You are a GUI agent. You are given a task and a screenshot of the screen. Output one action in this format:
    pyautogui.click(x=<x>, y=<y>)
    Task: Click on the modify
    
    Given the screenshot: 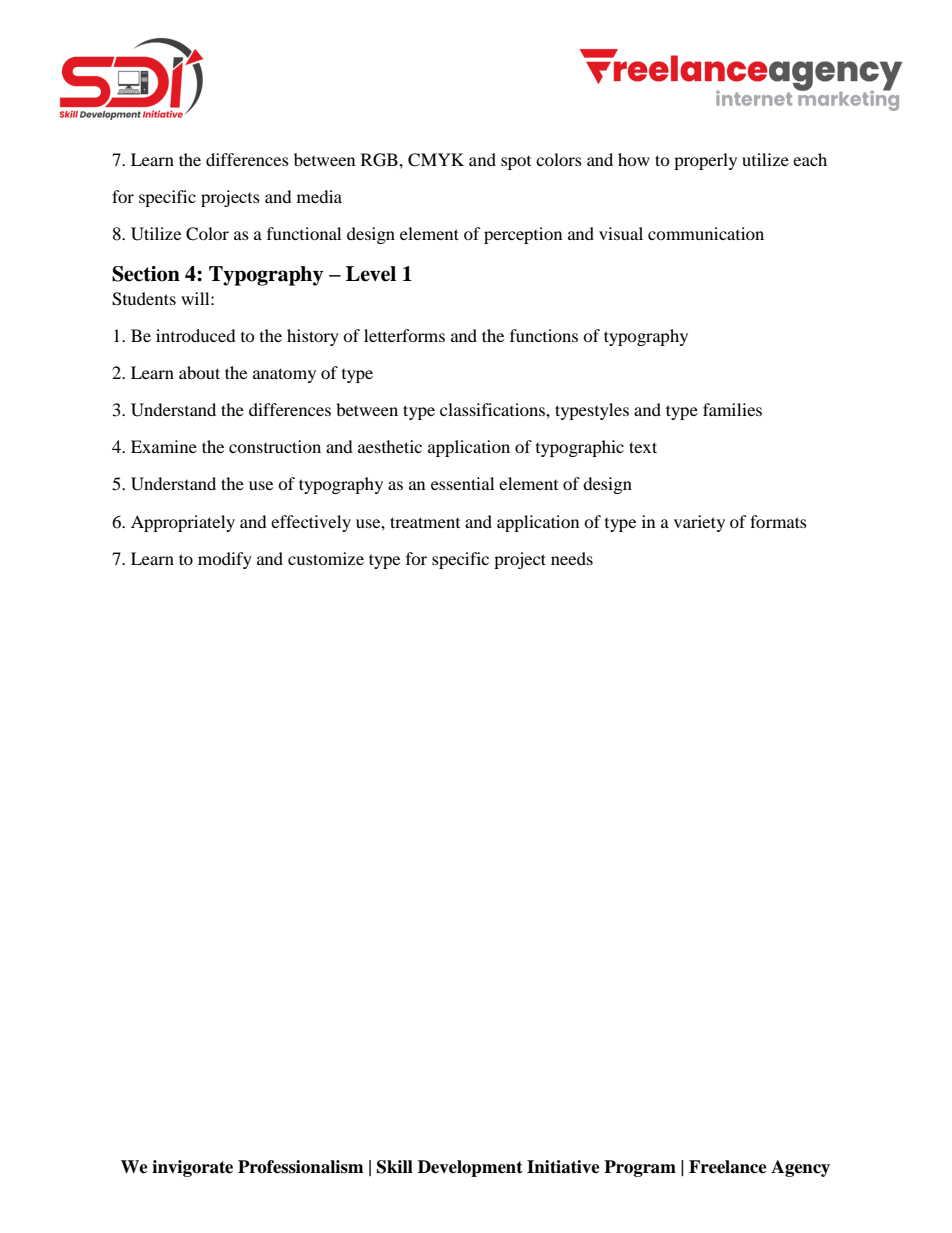 What is the action you would take?
    pyautogui.click(x=225, y=560)
